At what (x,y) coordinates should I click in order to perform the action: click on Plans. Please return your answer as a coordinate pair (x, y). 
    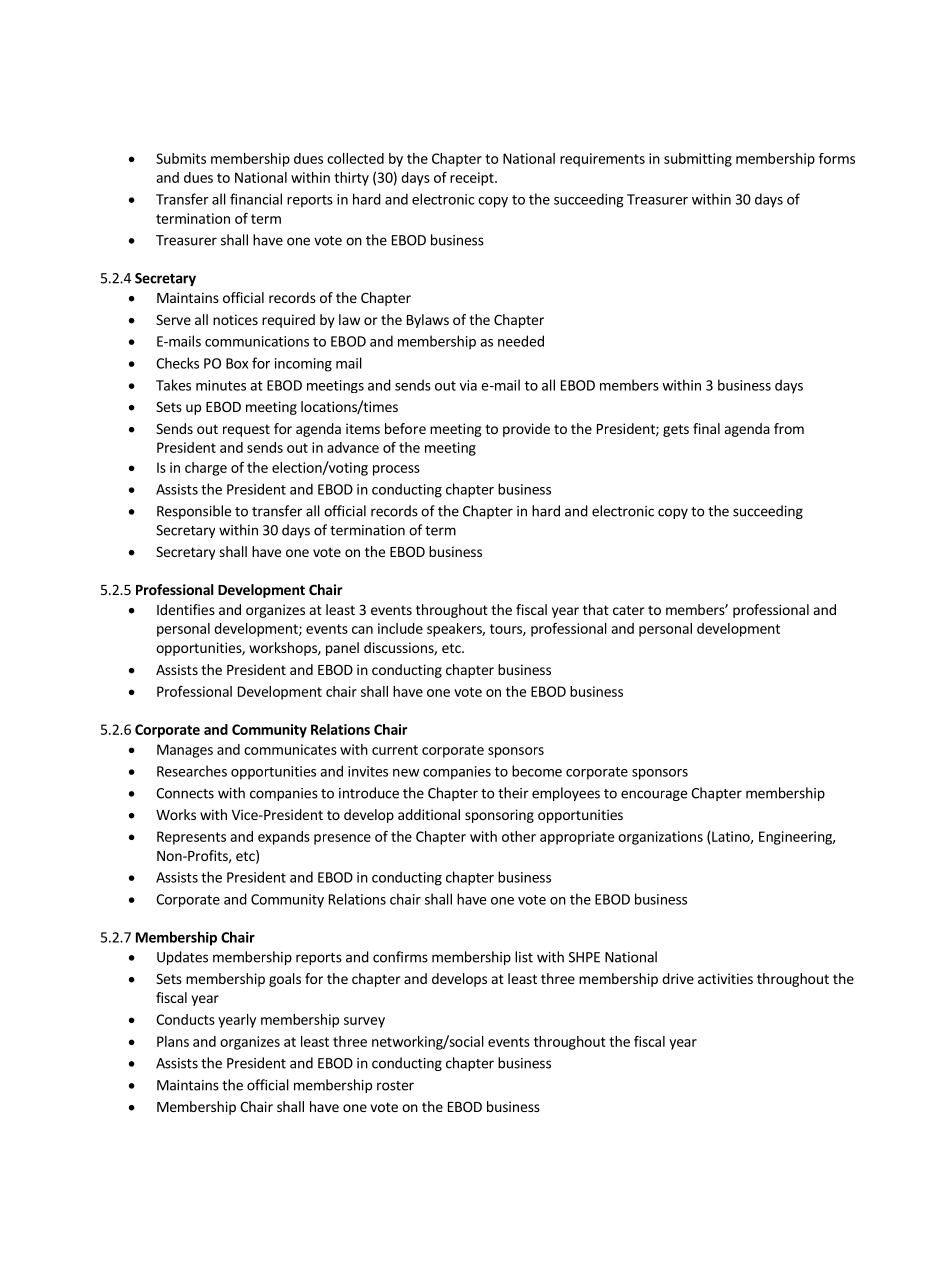
    Looking at the image, I should click on (173, 1041).
